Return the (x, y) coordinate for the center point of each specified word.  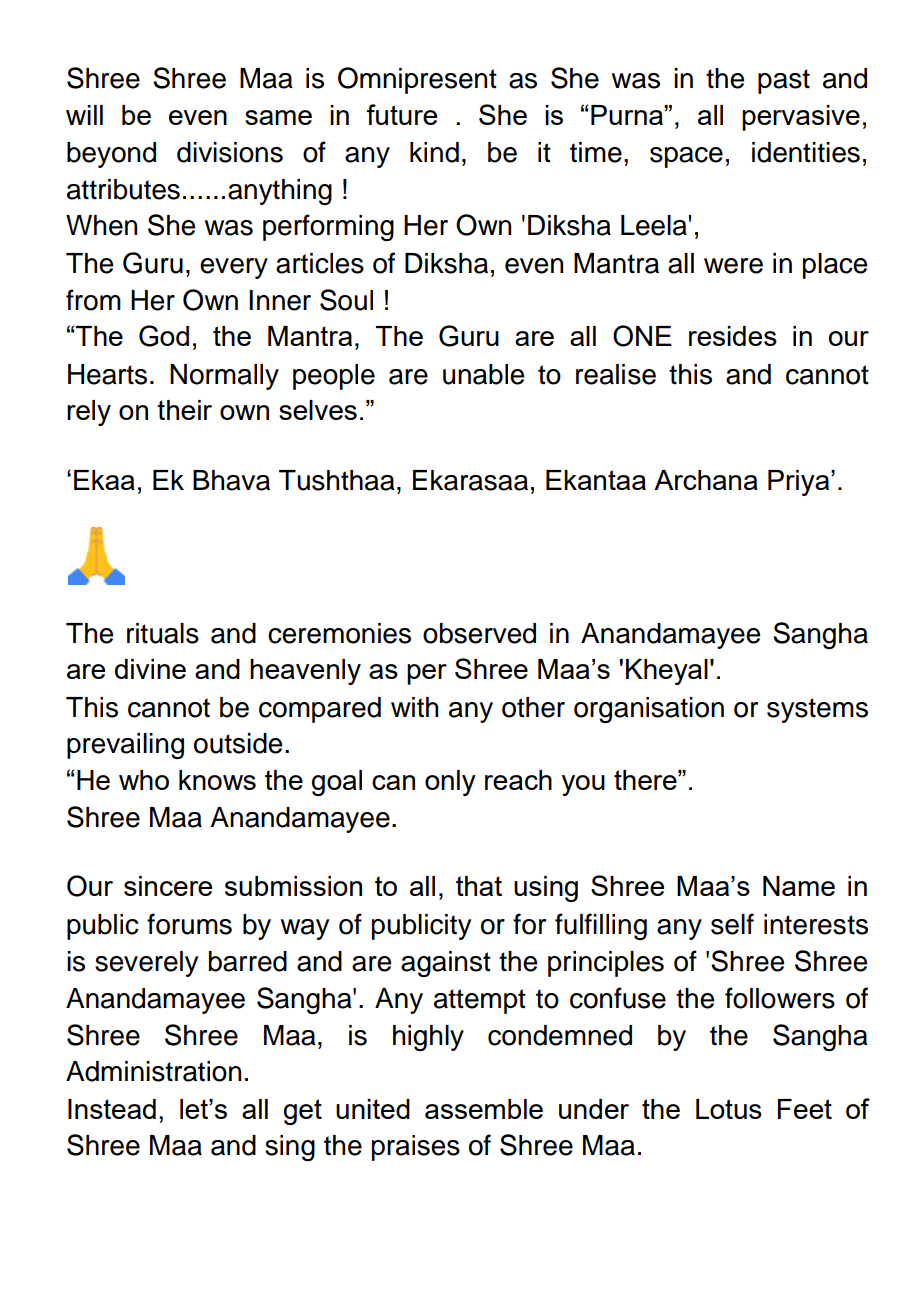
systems (817, 710)
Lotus (729, 1109)
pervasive (801, 118)
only (450, 783)
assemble (484, 1109)
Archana (706, 480)
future (402, 114)
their (184, 410)
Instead (112, 1109)
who (144, 780)
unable (483, 374)
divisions (230, 152)
